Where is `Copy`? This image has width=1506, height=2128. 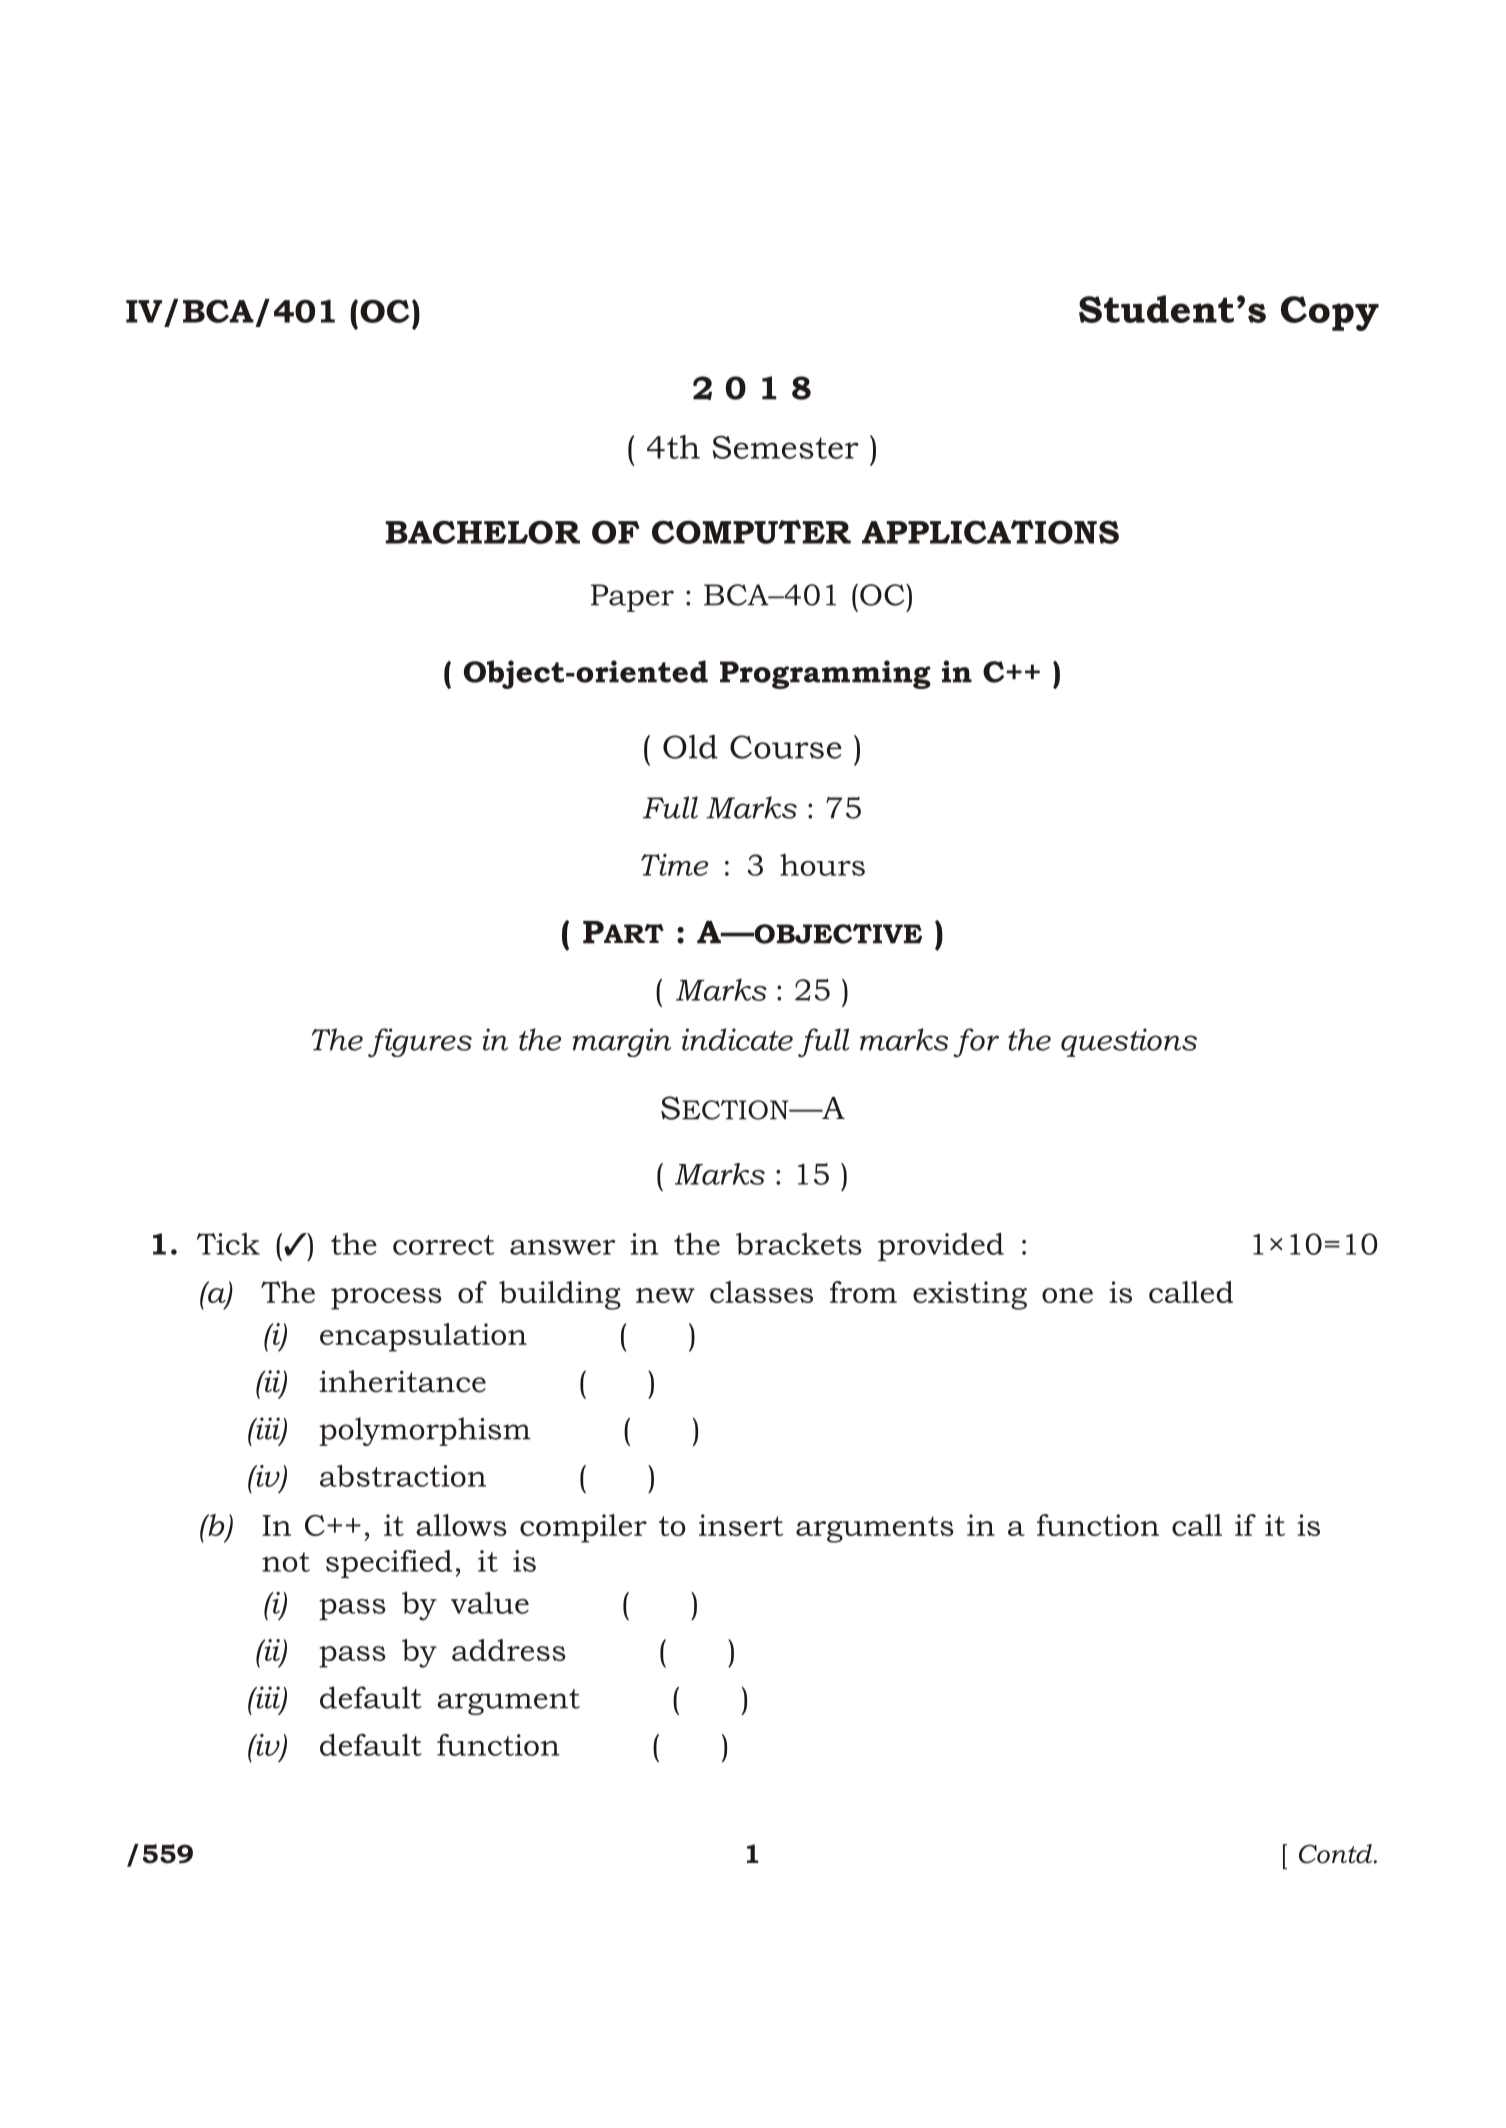
Copy is located at coordinates (1330, 313).
